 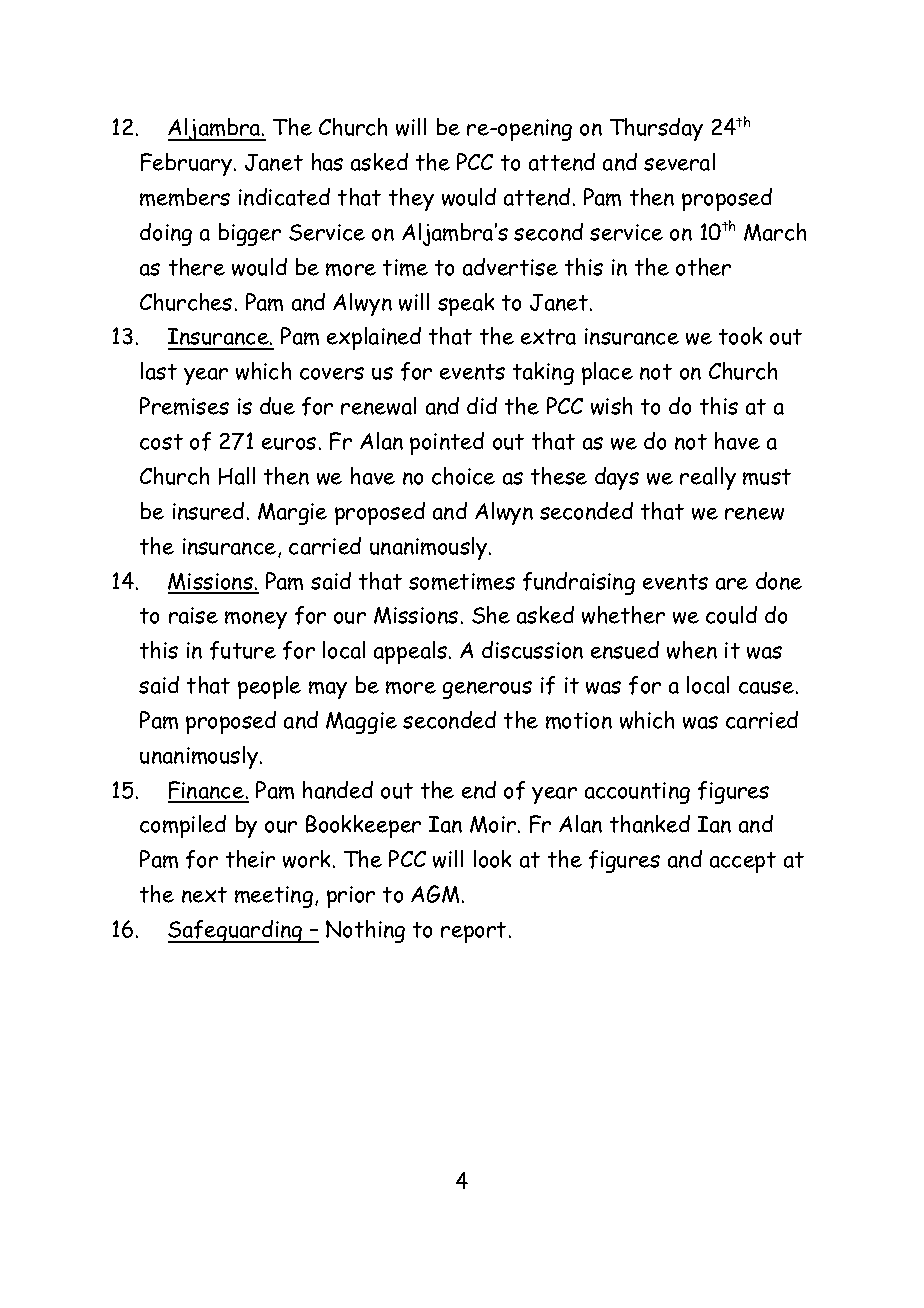 What do you see at coordinates (204, 895) in the page?
I see `next` at bounding box center [204, 895].
